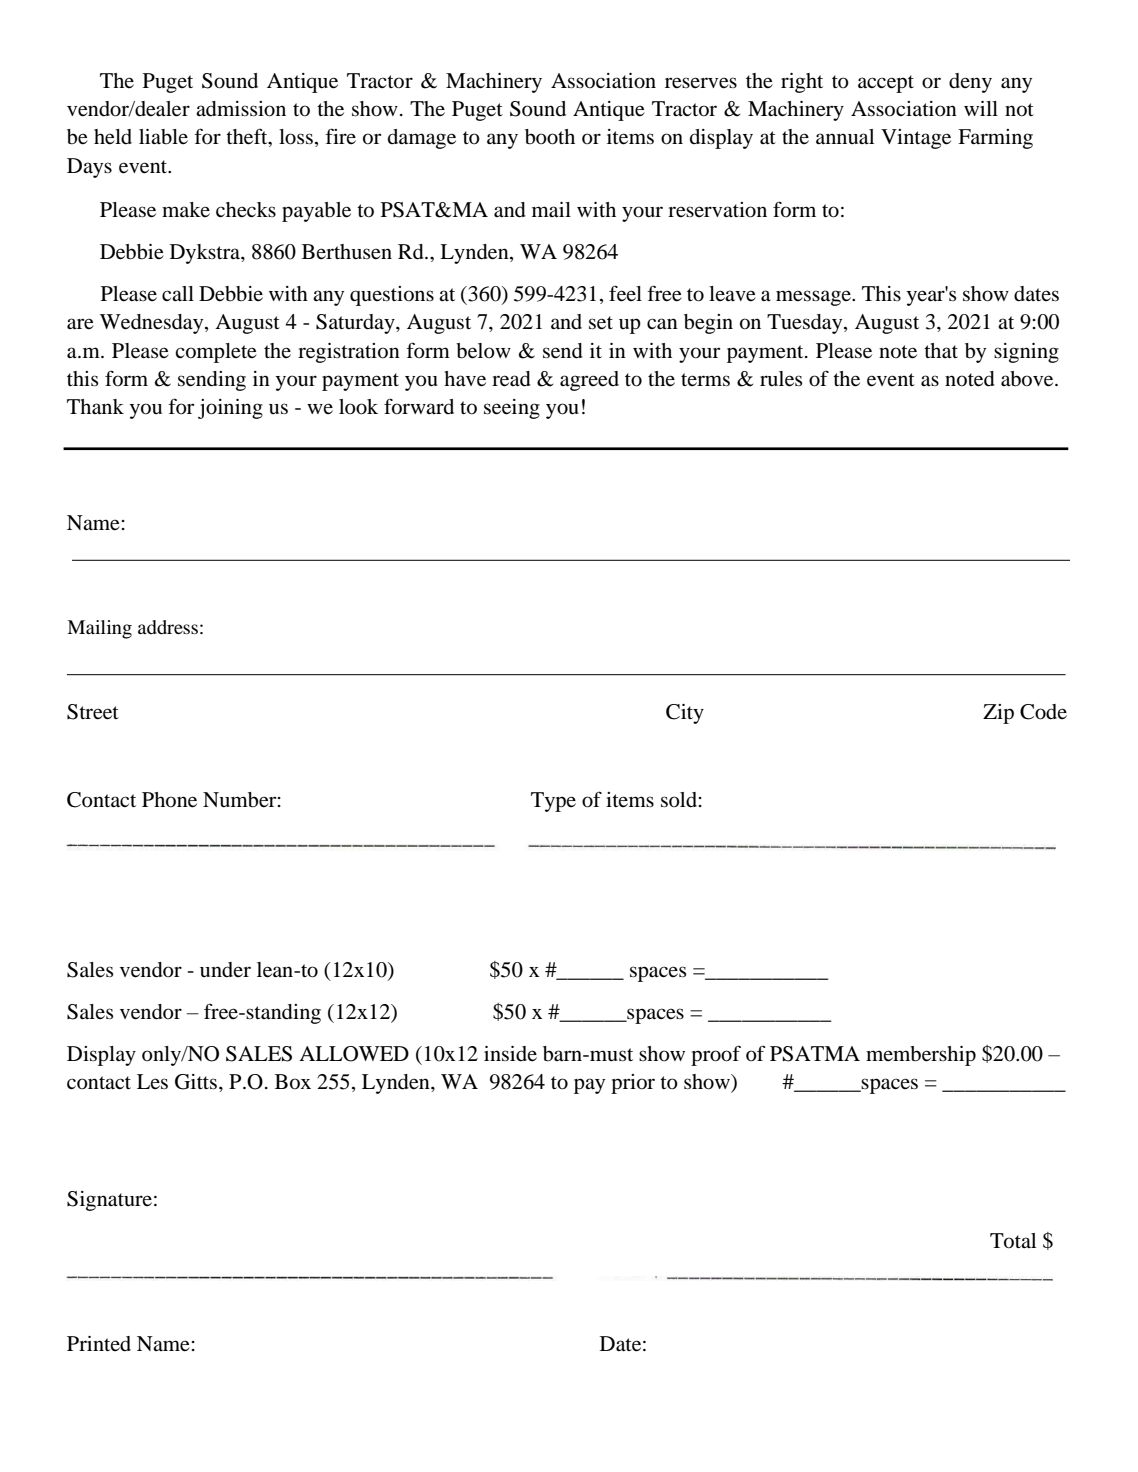 This image has height=1472, width=1138. I want to click on seeing, so click(512, 409).
